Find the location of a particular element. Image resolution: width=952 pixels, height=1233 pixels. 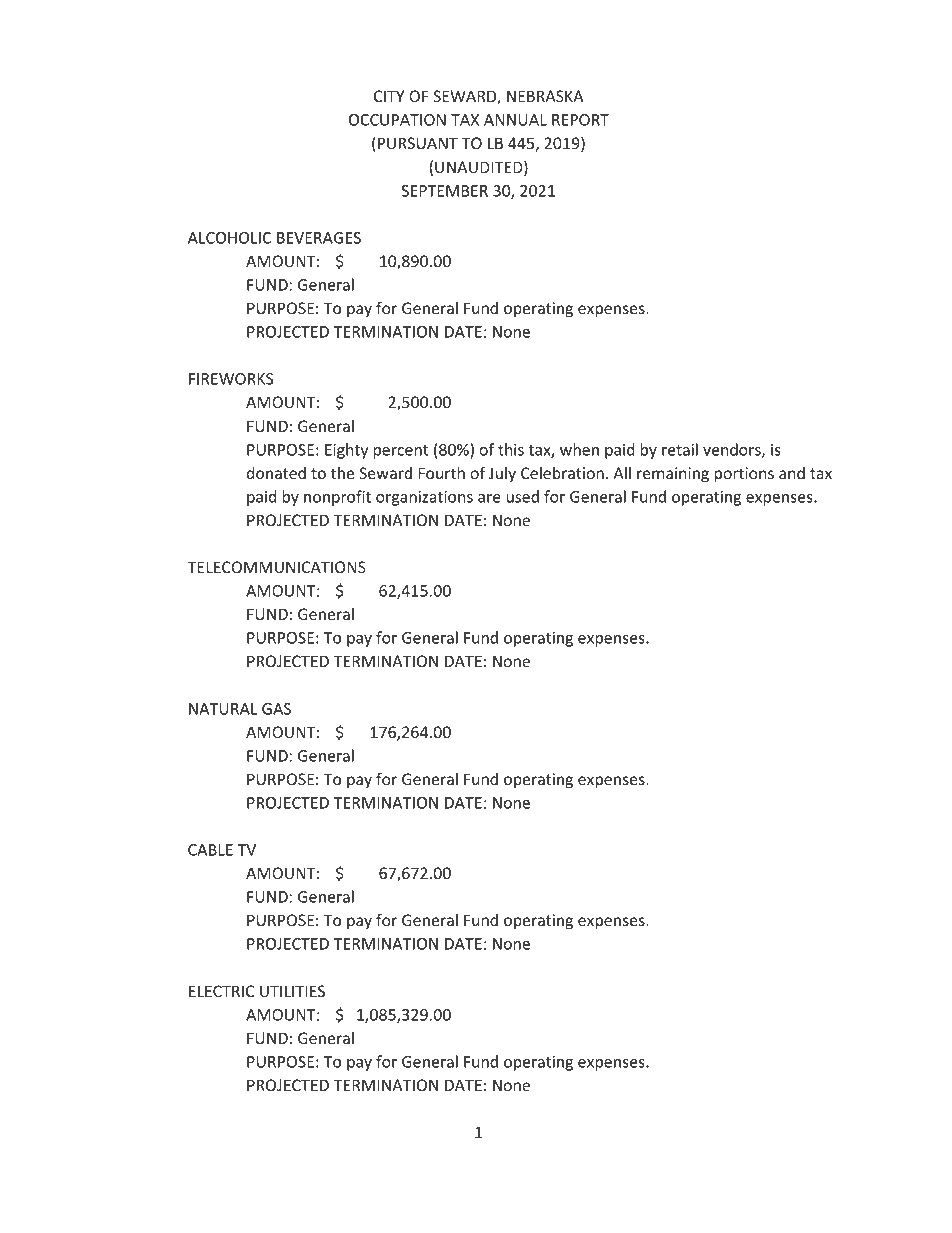

CITY is located at coordinates (389, 96).
